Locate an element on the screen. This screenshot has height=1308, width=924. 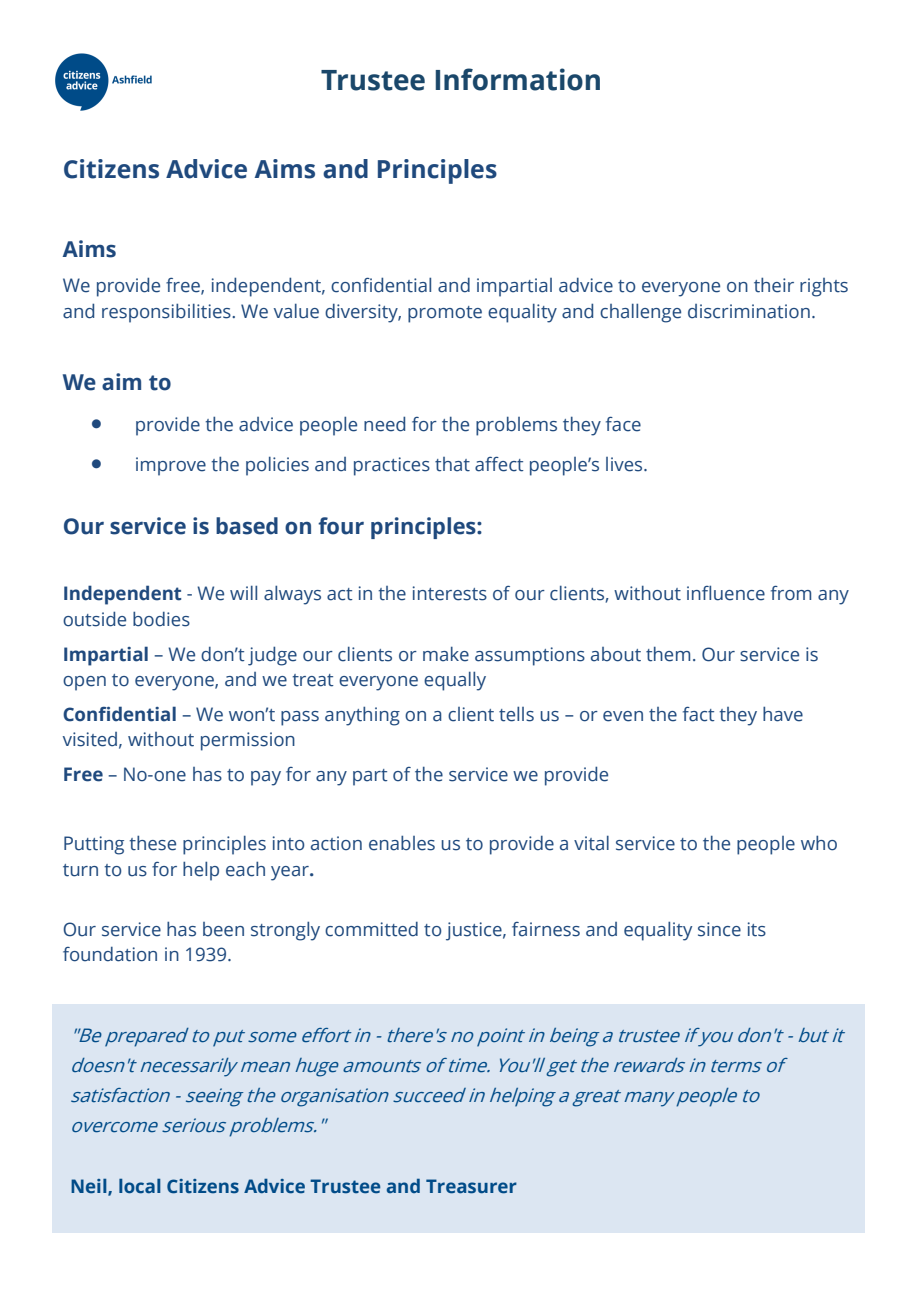
committed is located at coordinates (371, 929).
